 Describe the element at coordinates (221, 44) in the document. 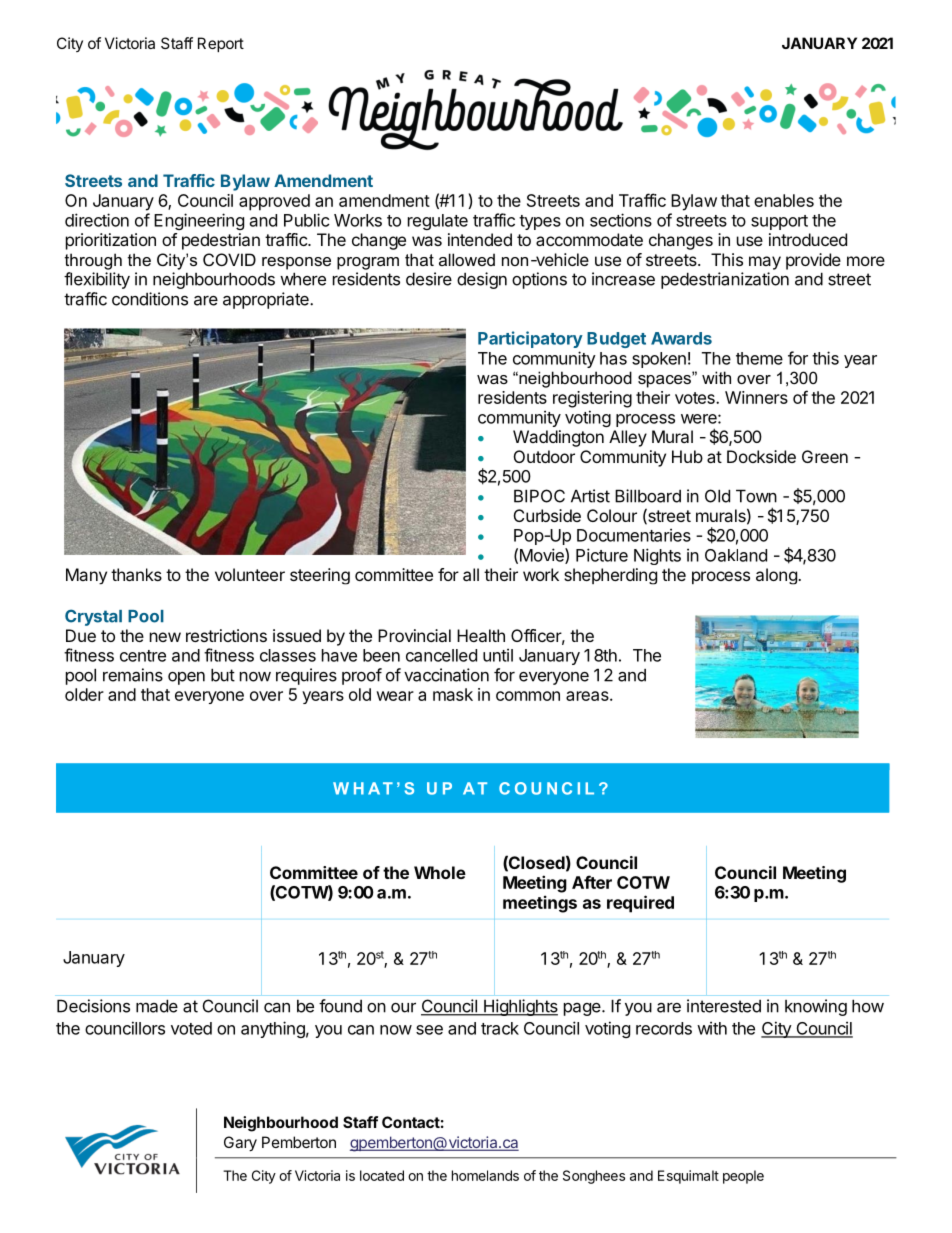

I see `Report` at that location.
